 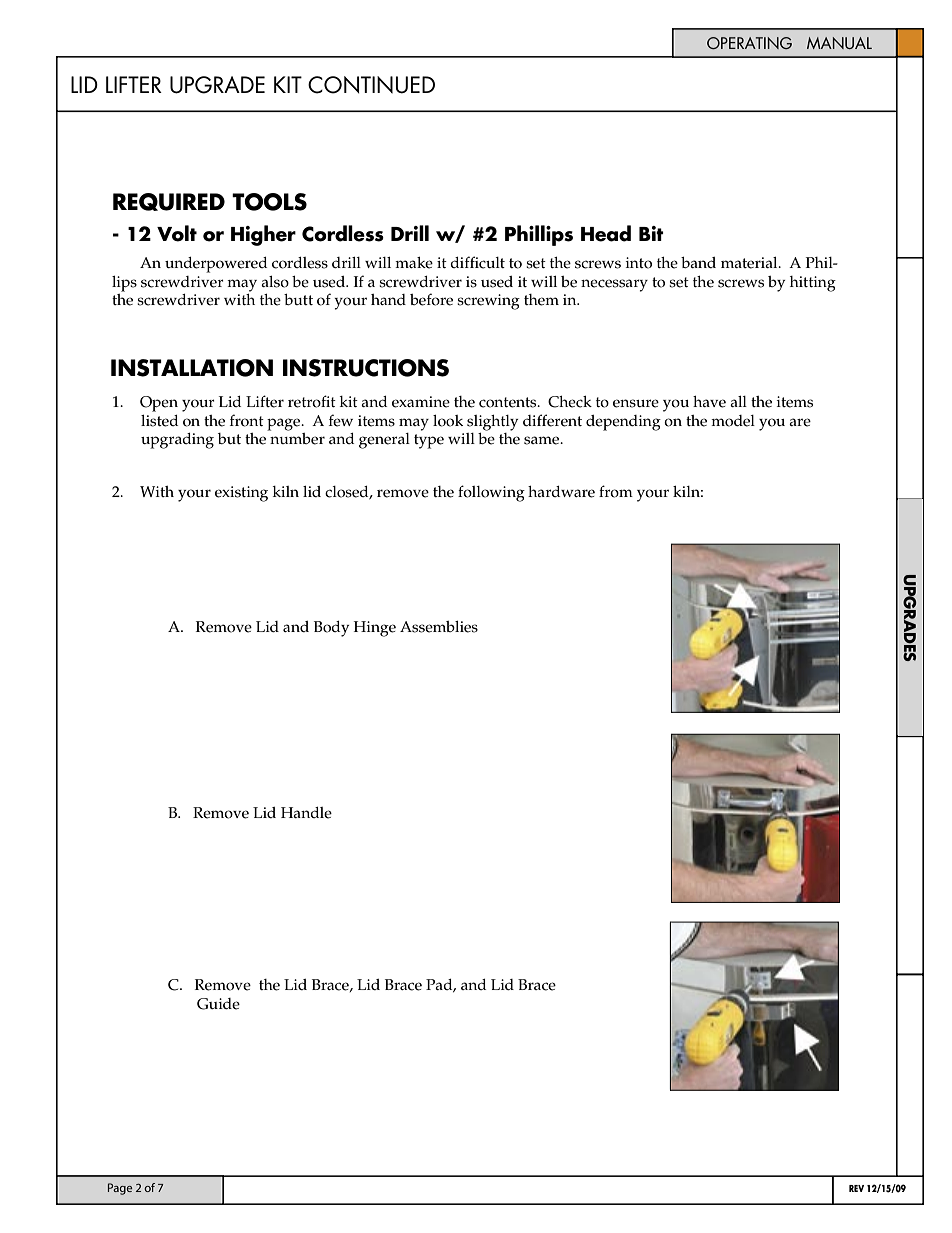 I want to click on Body, so click(x=331, y=629).
